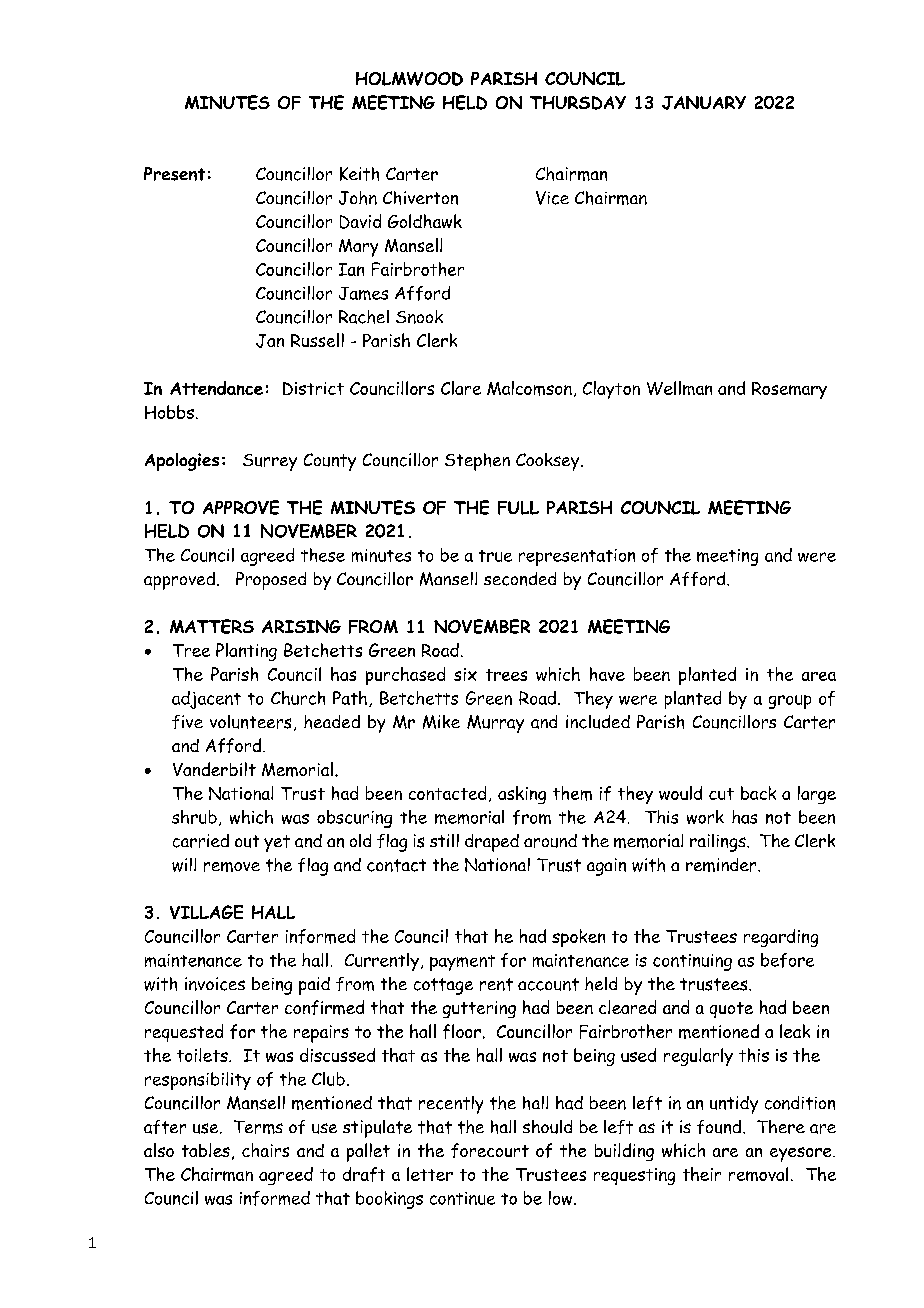  I want to click on Keith, so click(359, 174).
